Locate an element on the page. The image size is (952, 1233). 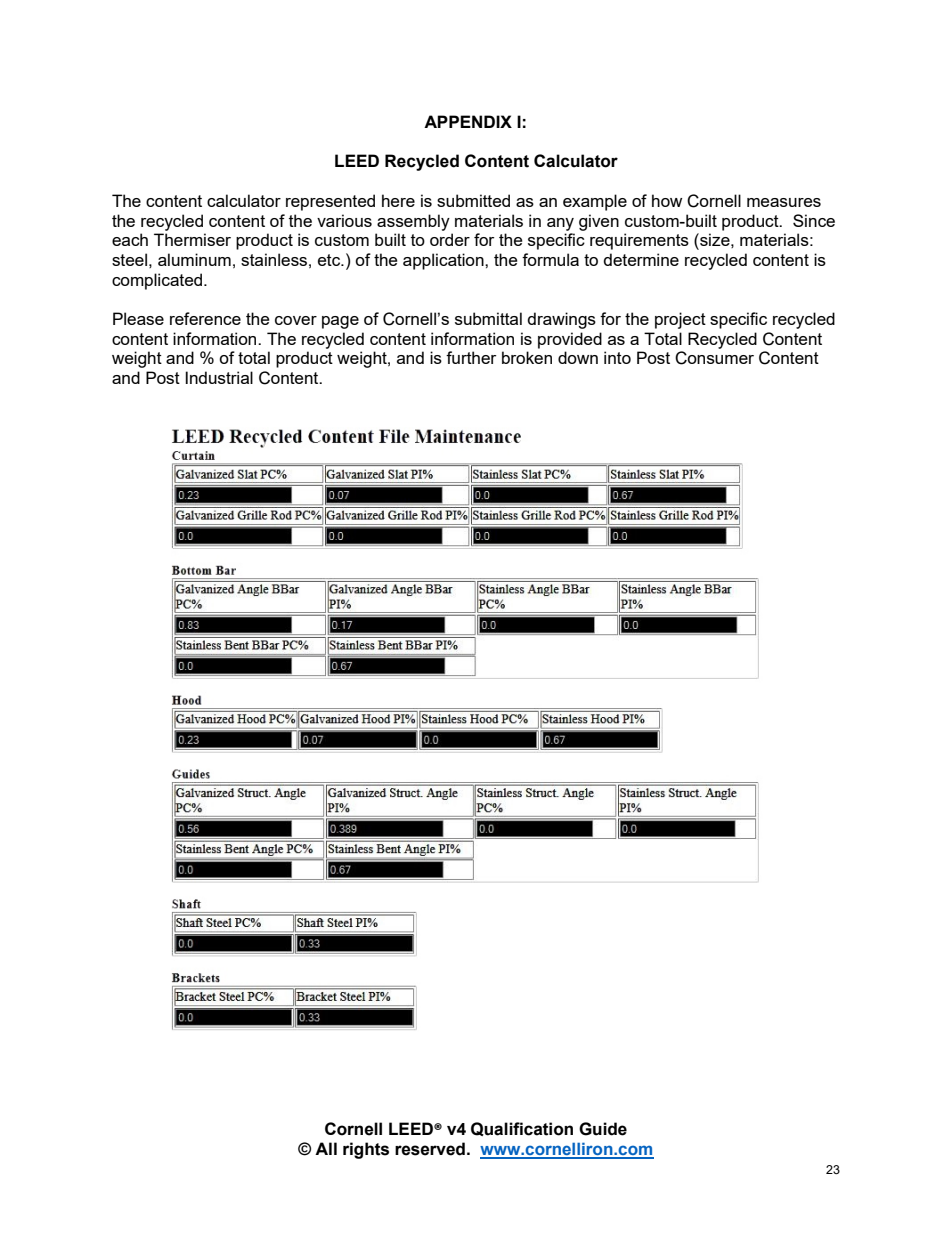
represented is located at coordinates (330, 202).
